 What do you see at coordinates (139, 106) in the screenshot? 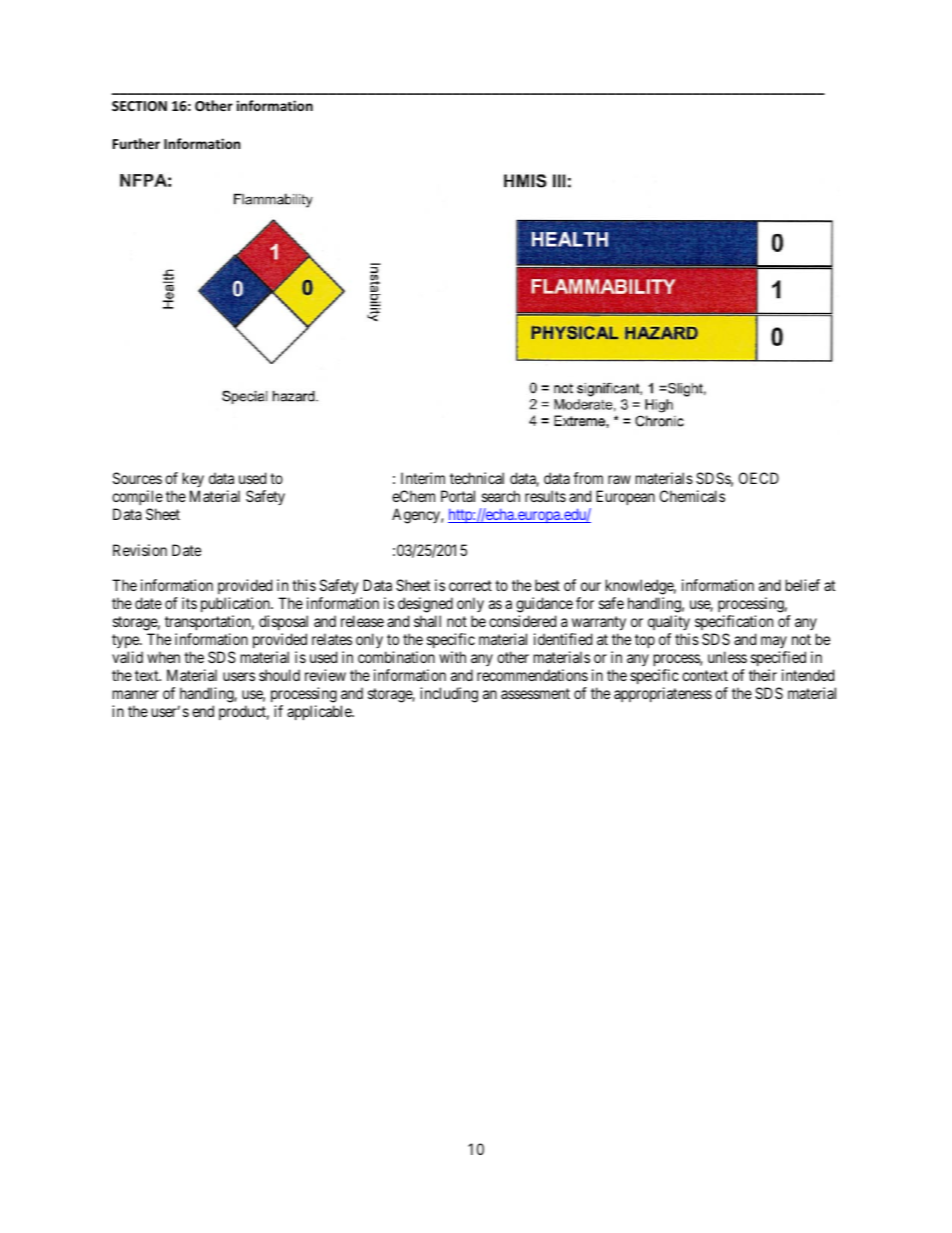
I see `SECTION` at bounding box center [139, 106].
